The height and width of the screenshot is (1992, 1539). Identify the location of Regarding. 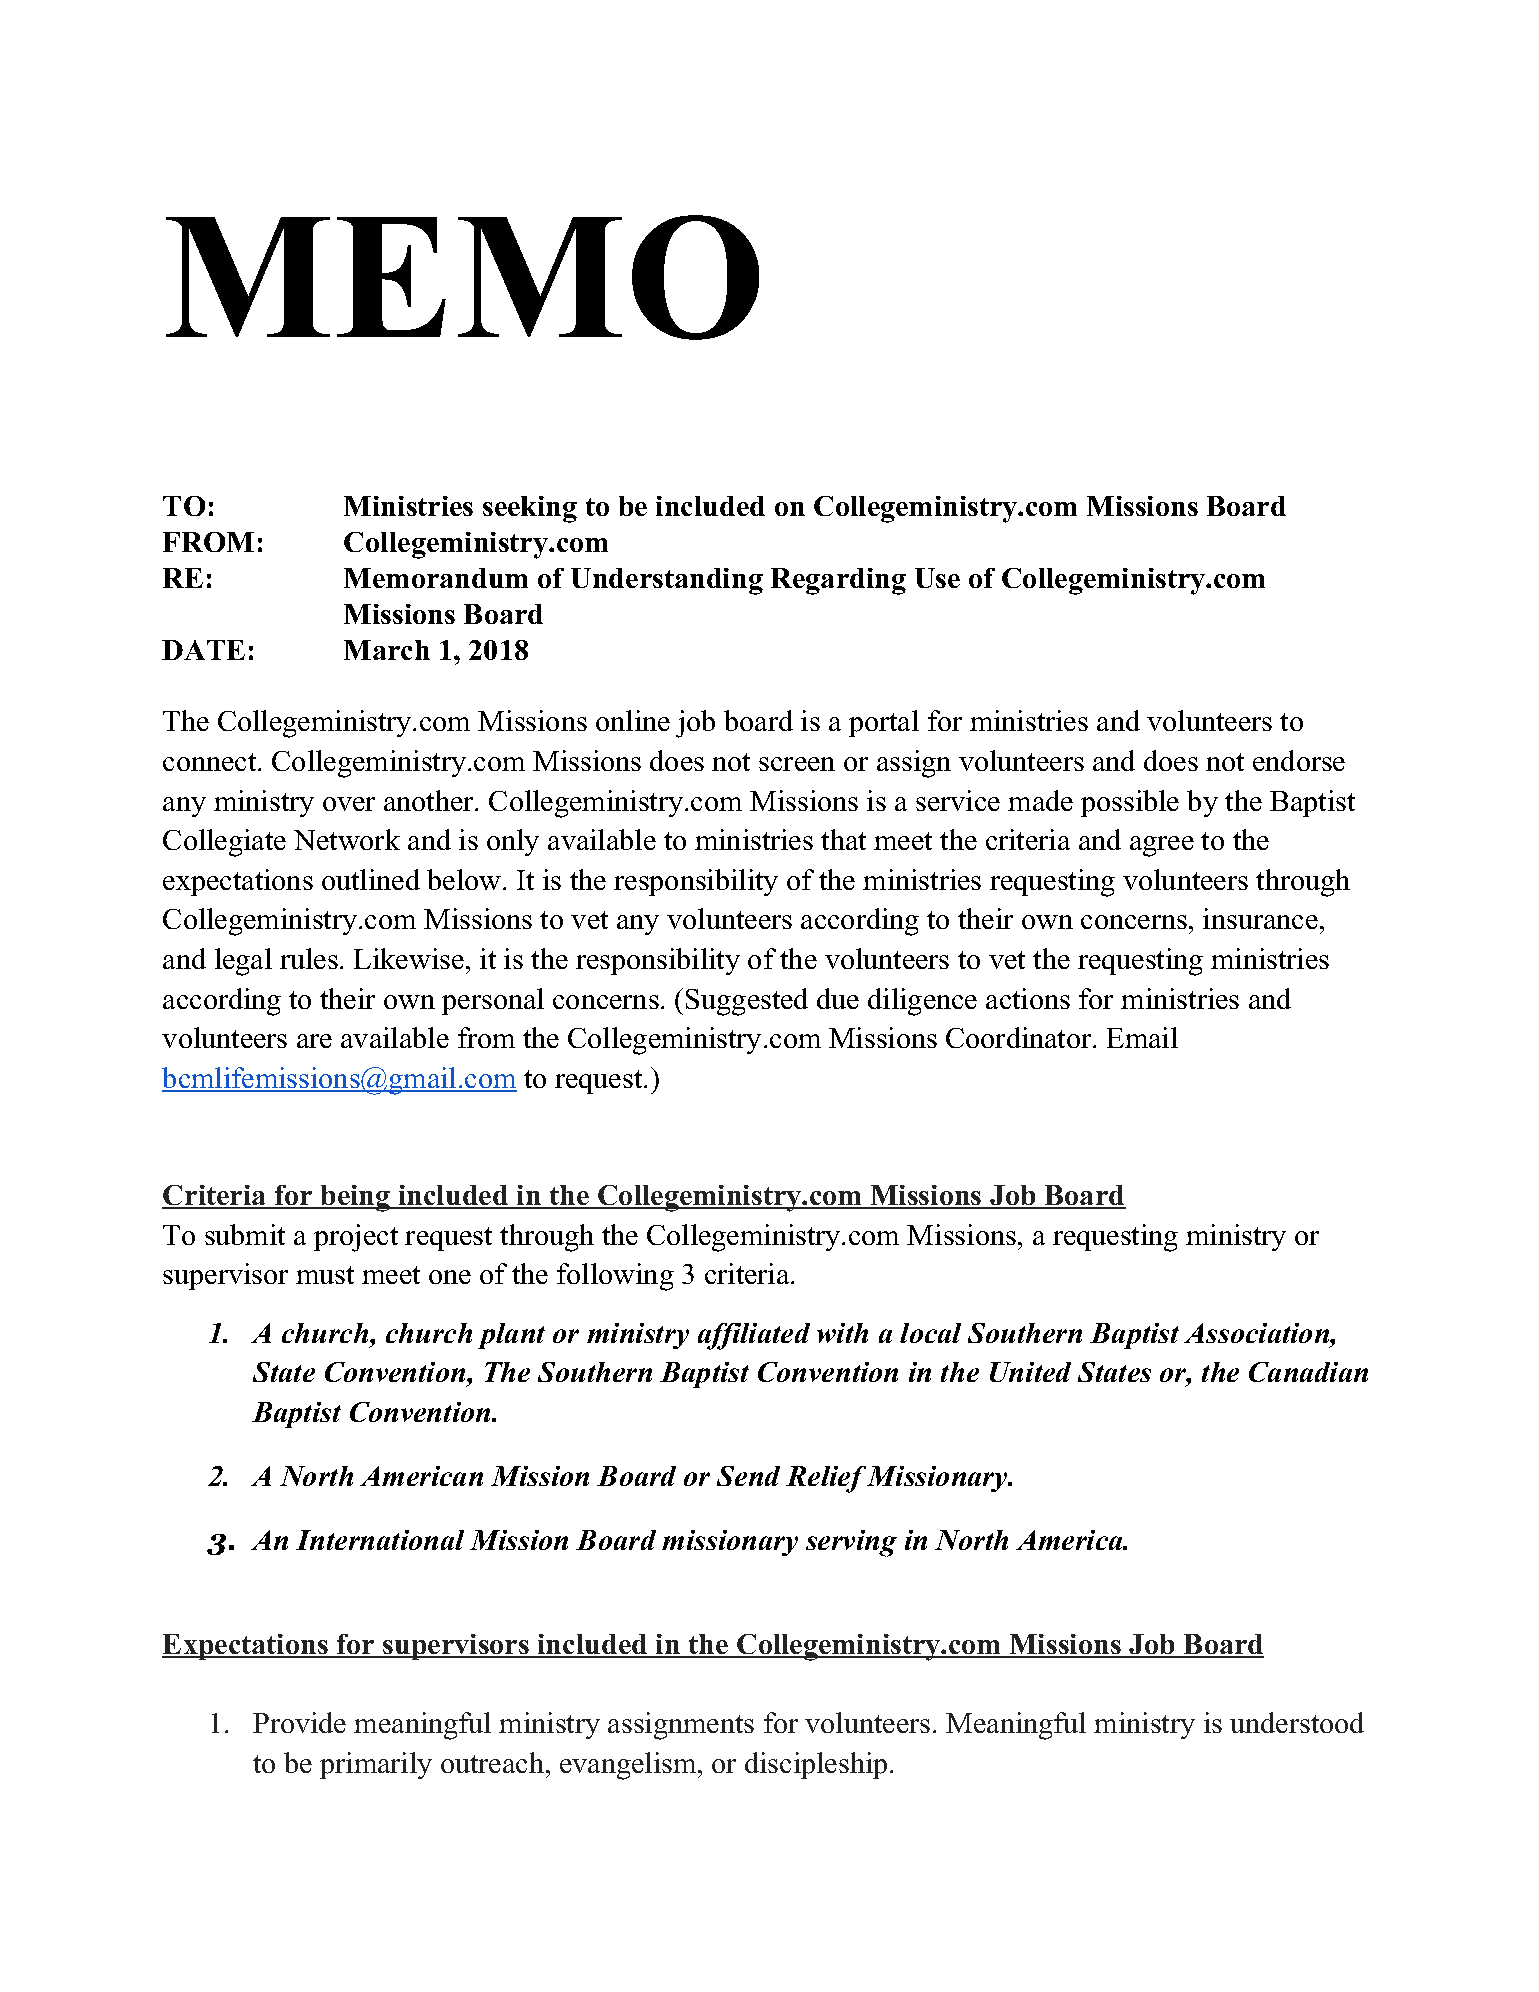
(838, 581).
